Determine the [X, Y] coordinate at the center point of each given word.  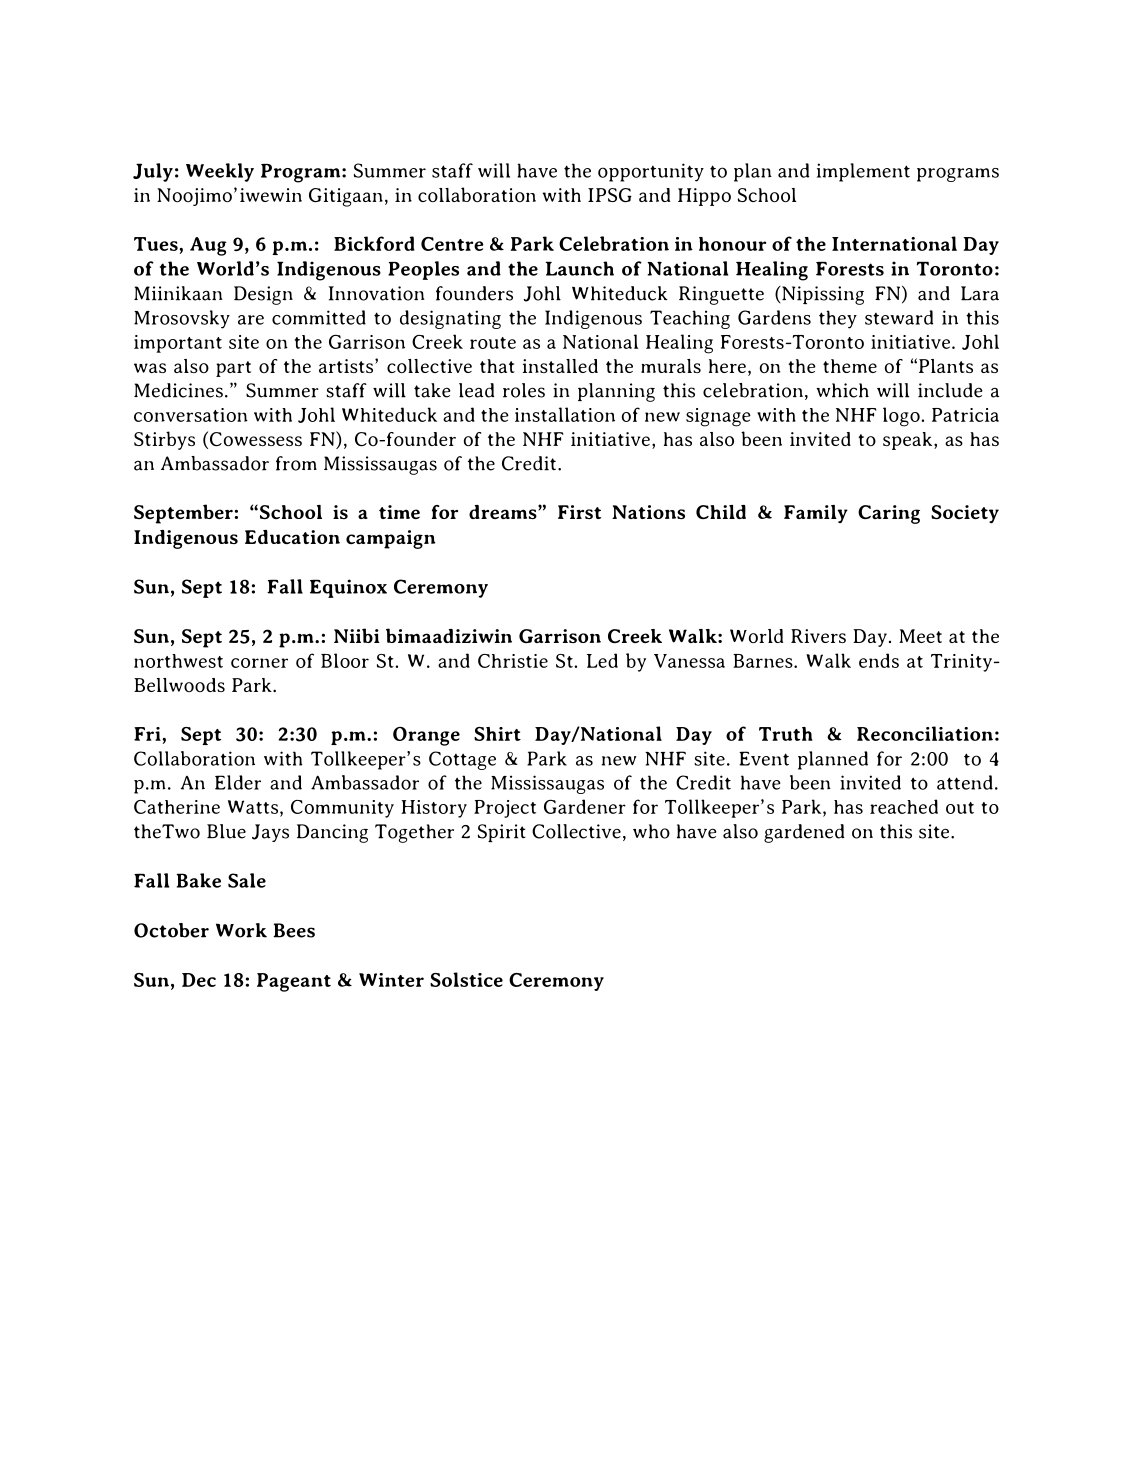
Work [241, 930]
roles [524, 390]
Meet [920, 636]
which [842, 390]
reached [904, 806]
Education [292, 537]
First [579, 512]
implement [863, 172]
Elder [238, 782]
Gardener [585, 806]
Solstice [466, 979]
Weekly [220, 172]
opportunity [651, 172]
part [233, 369]
